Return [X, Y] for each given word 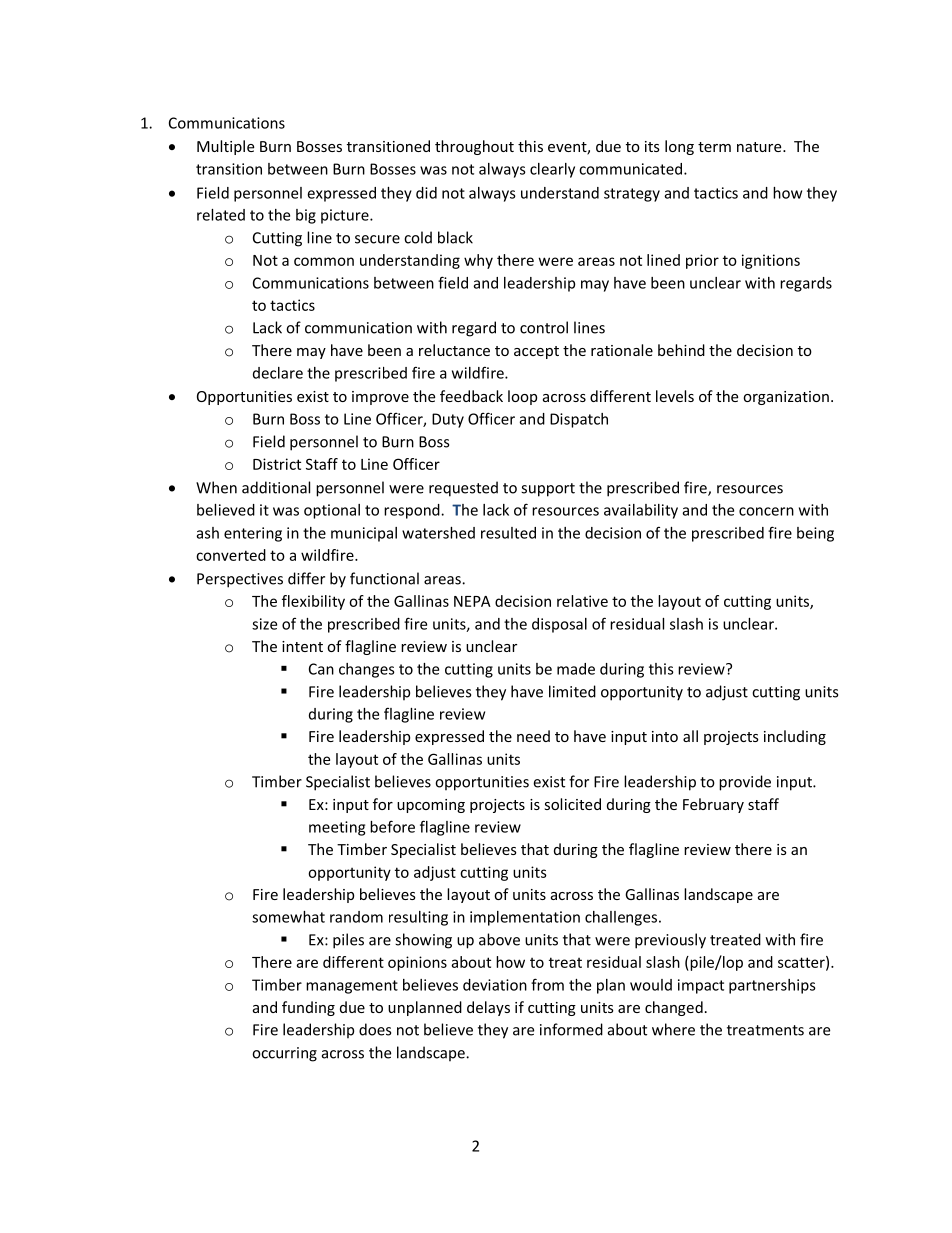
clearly [552, 170]
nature [760, 147]
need [533, 736]
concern [766, 511]
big [306, 216]
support [548, 490]
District [277, 464]
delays [488, 1008]
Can [321, 669]
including [795, 737]
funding [308, 1008]
